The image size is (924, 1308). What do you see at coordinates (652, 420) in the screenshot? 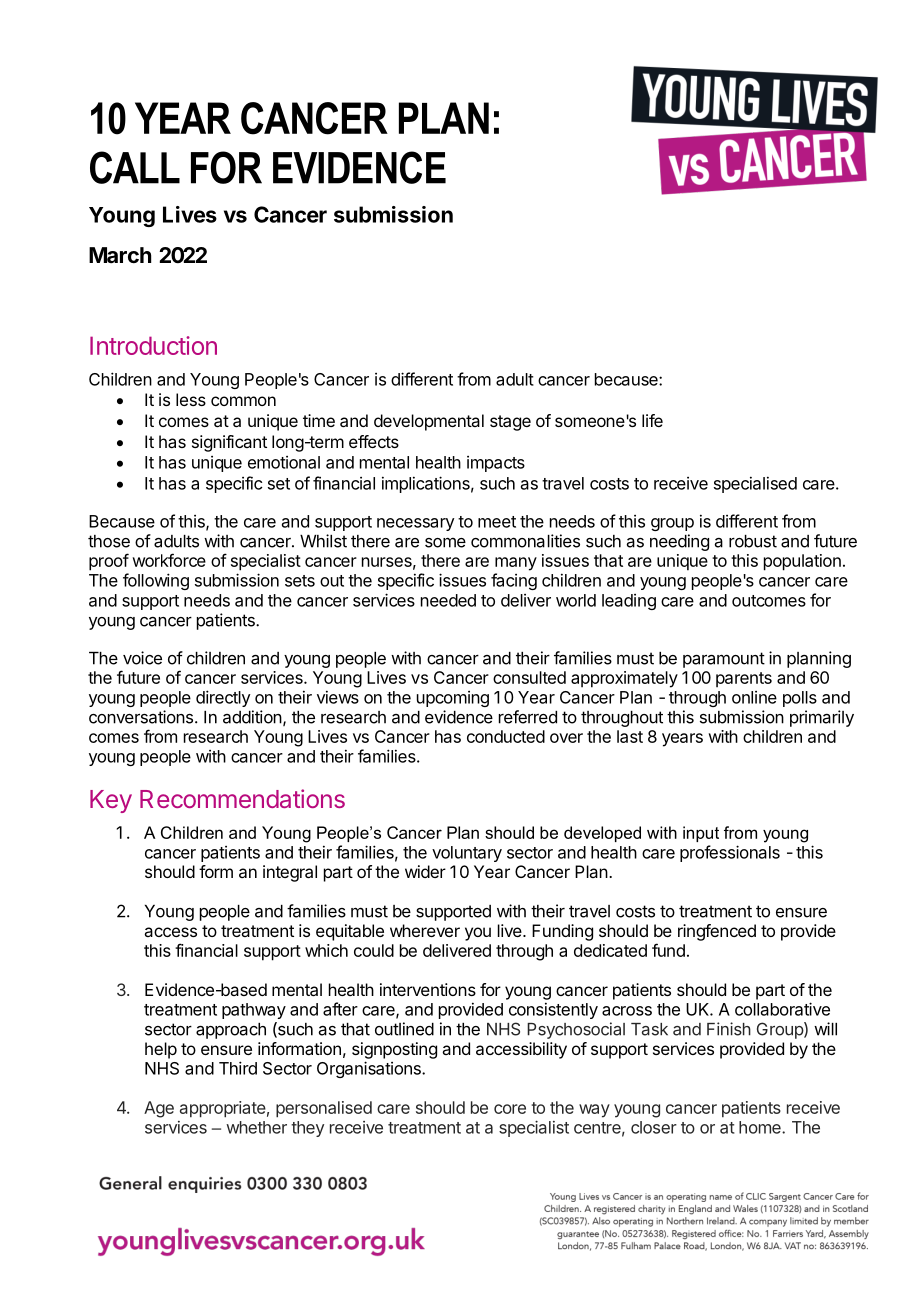
I see `life` at bounding box center [652, 420].
